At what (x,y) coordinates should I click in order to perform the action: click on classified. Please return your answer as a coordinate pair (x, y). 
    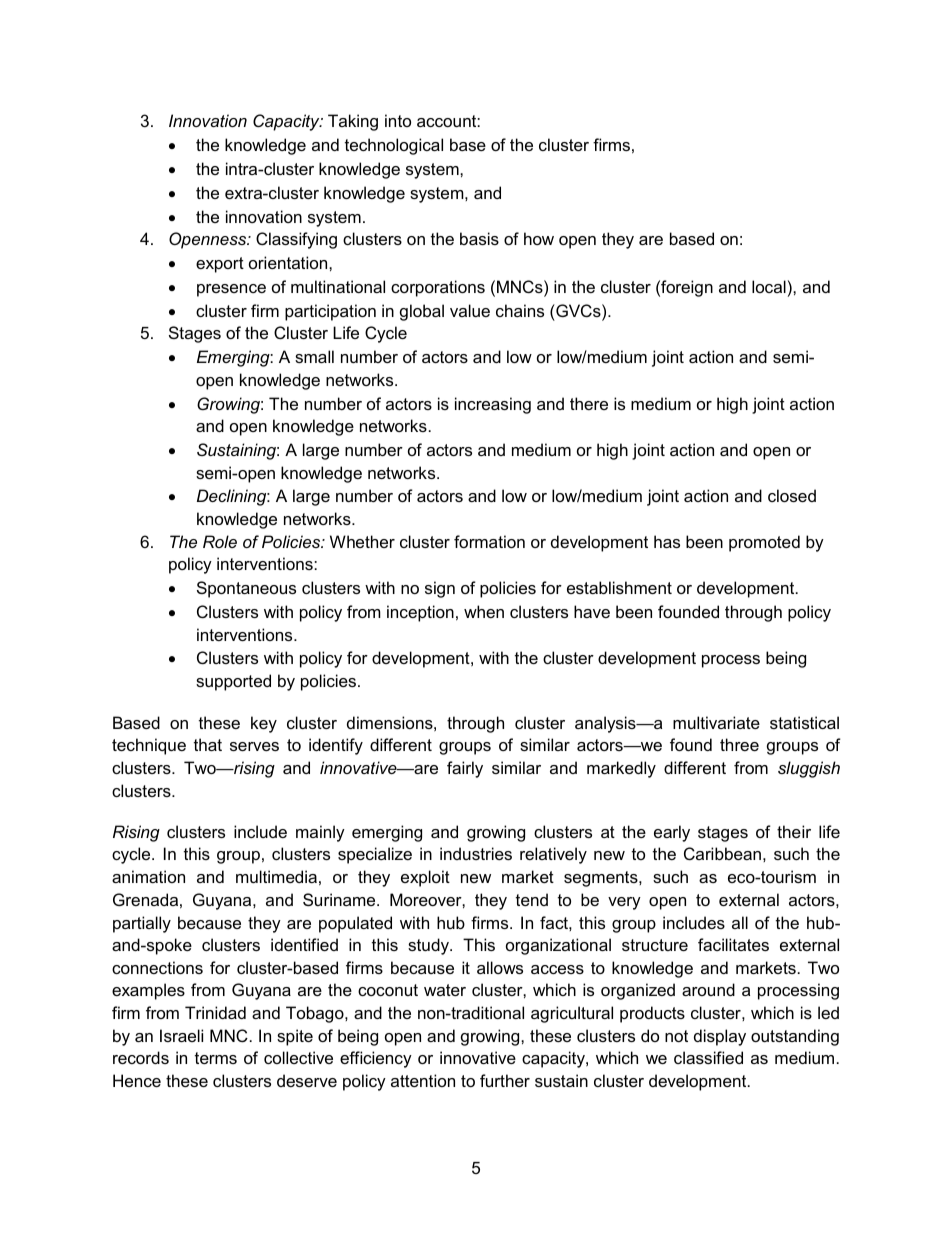
    Looking at the image, I should click on (708, 1057).
